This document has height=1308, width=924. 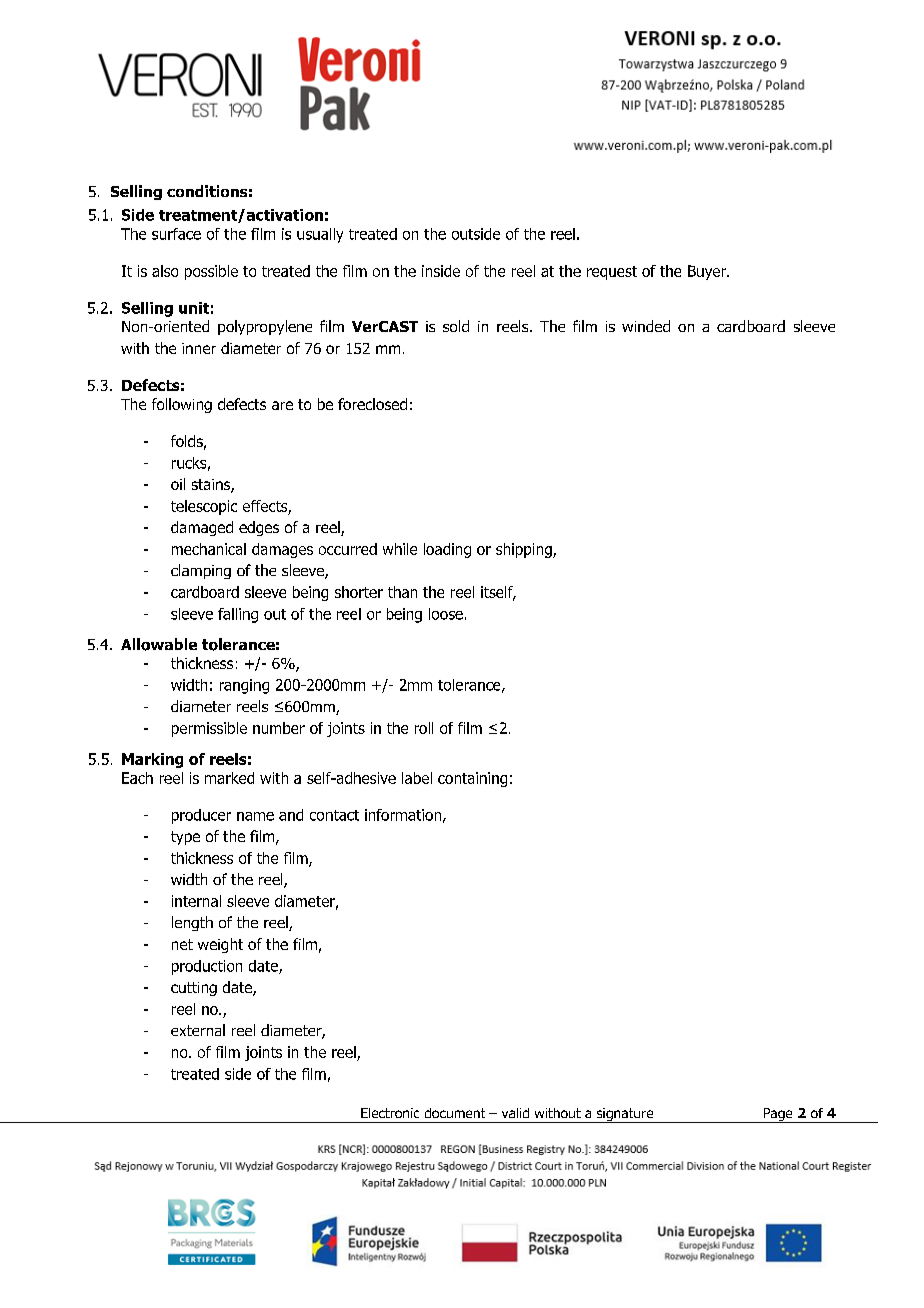 I want to click on external, so click(x=198, y=1030).
